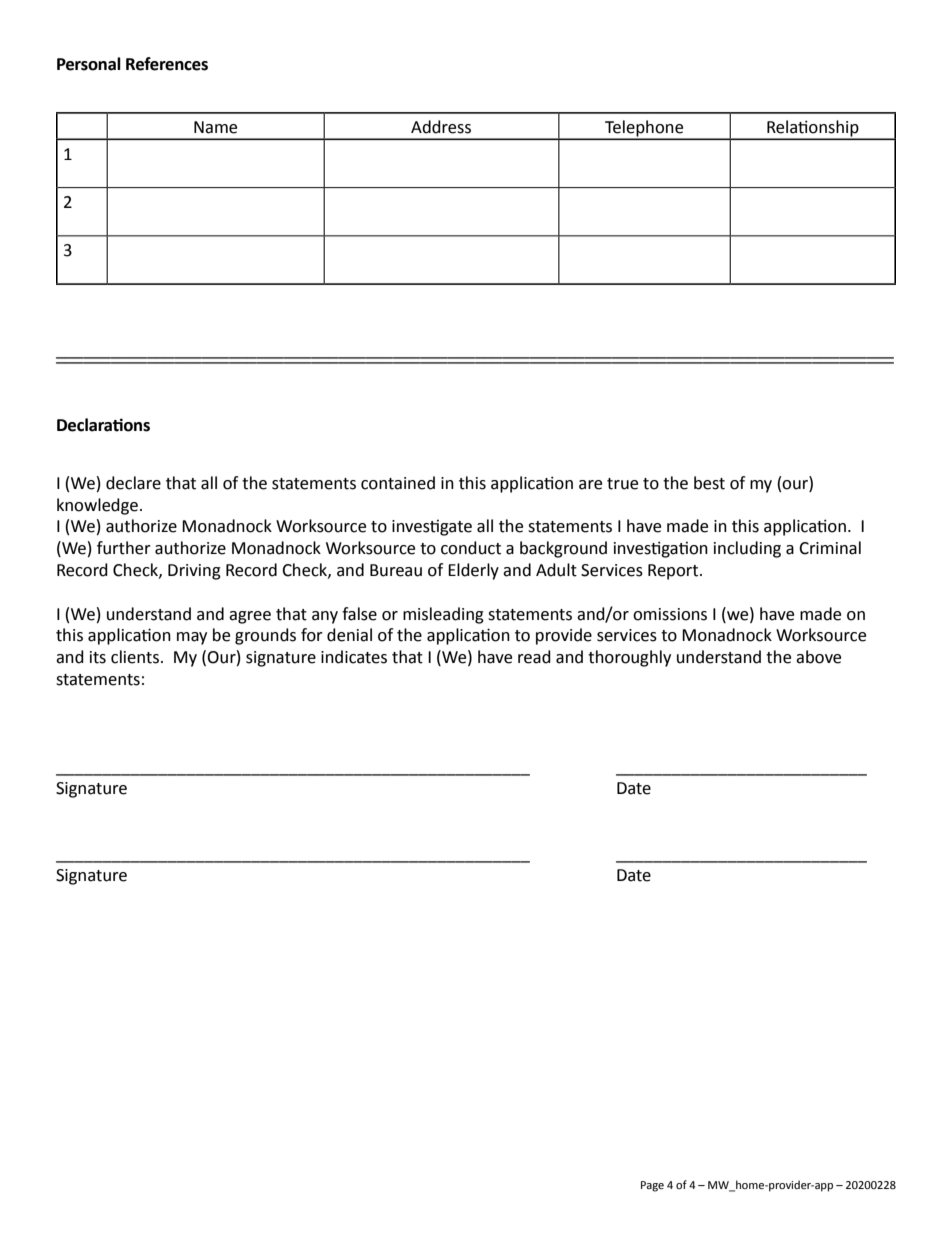 This screenshot has width=952, height=1233. What do you see at coordinates (534, 657) in the screenshot?
I see `read` at bounding box center [534, 657].
